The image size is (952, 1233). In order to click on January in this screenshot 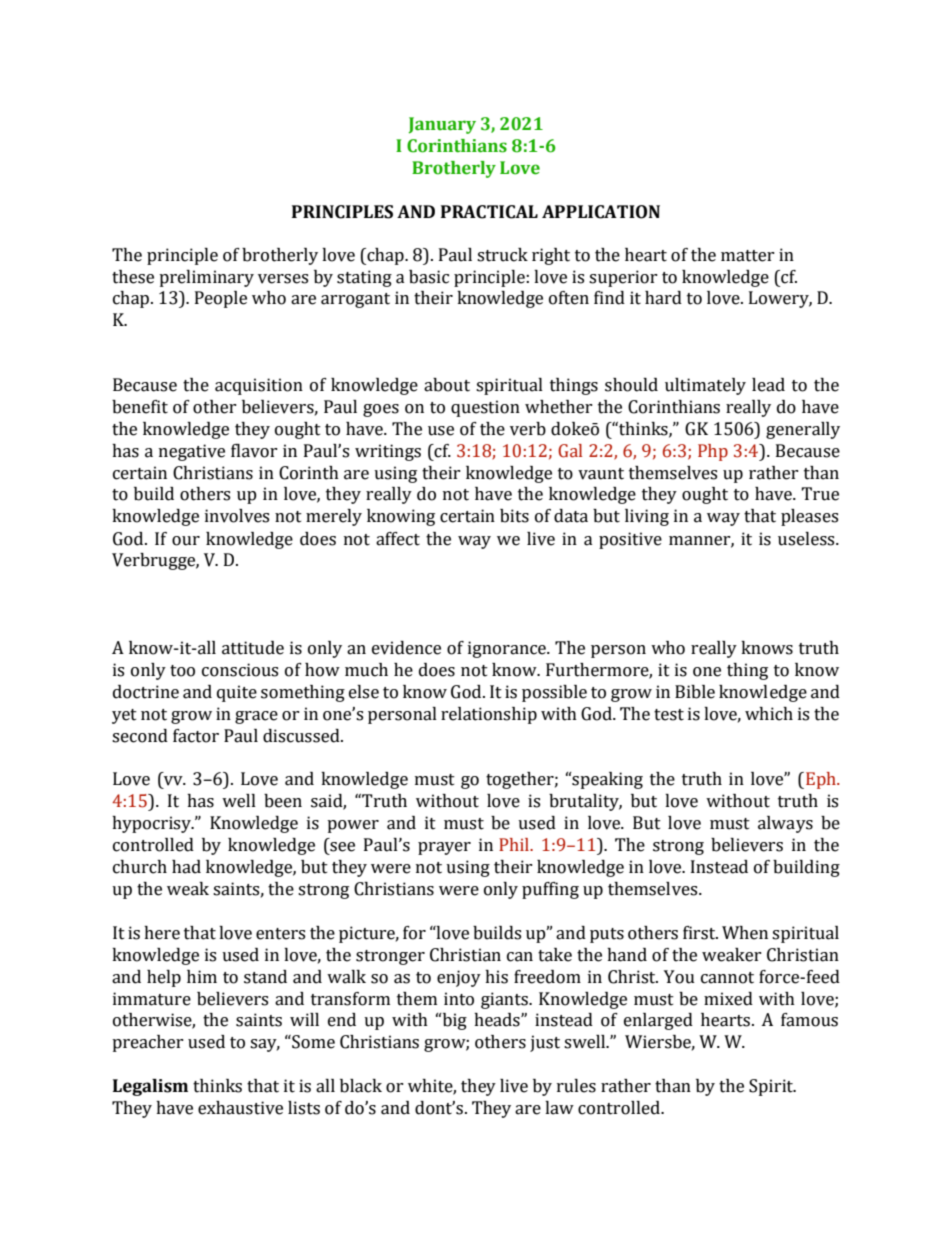, I will do `click(442, 125)`.
